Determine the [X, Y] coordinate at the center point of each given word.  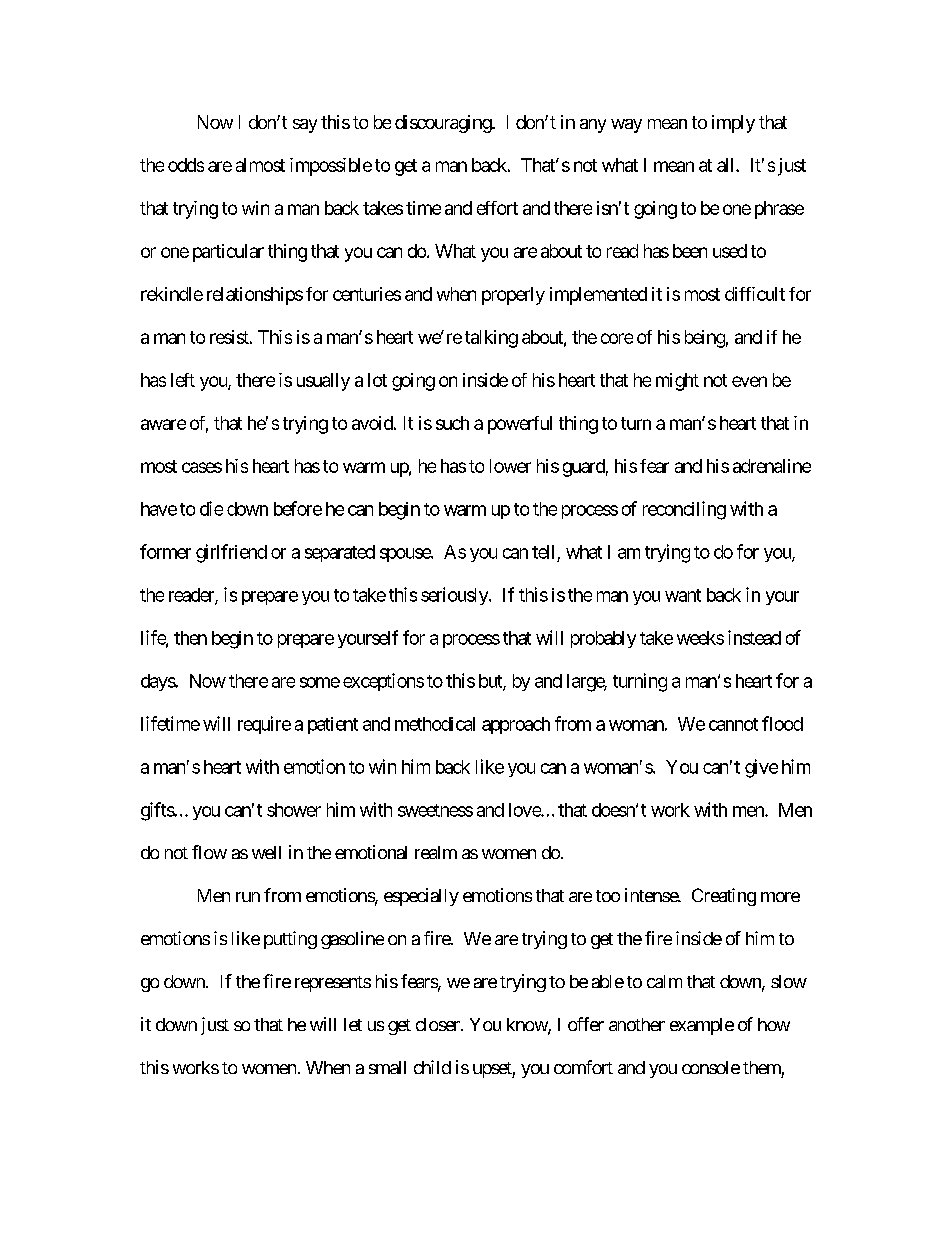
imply [733, 124]
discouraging [444, 124]
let [353, 1024]
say [305, 126]
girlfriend [231, 553]
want [683, 595]
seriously [455, 596]
